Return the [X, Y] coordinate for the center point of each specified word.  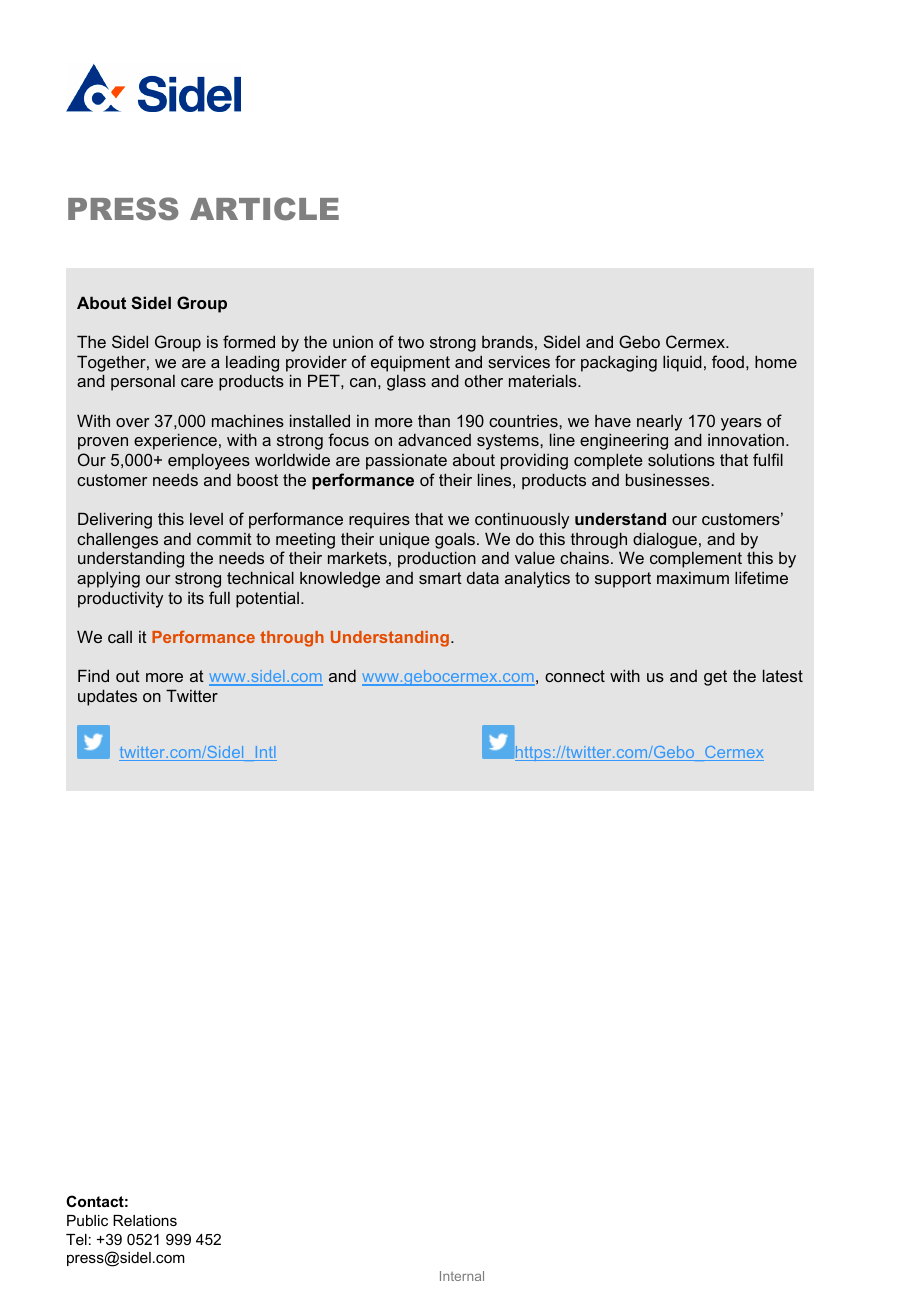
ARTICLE [264, 208]
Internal [462, 1276]
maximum [693, 578]
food [728, 361]
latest [783, 675]
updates [107, 697]
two [411, 342]
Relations [145, 1220]
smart [440, 578]
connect [575, 676]
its [196, 598]
